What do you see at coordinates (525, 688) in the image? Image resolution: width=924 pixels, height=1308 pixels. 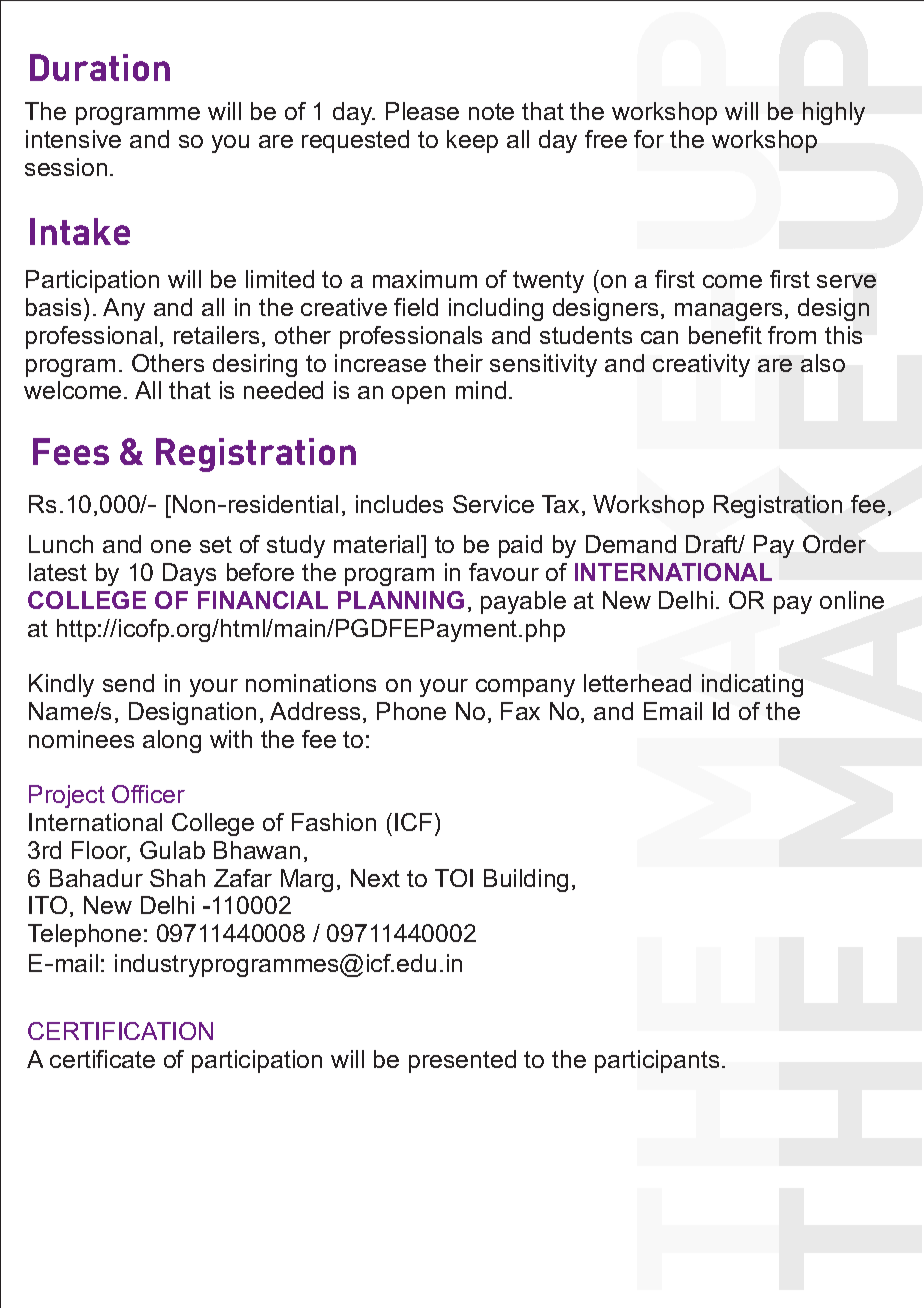 I see `company` at bounding box center [525, 688].
